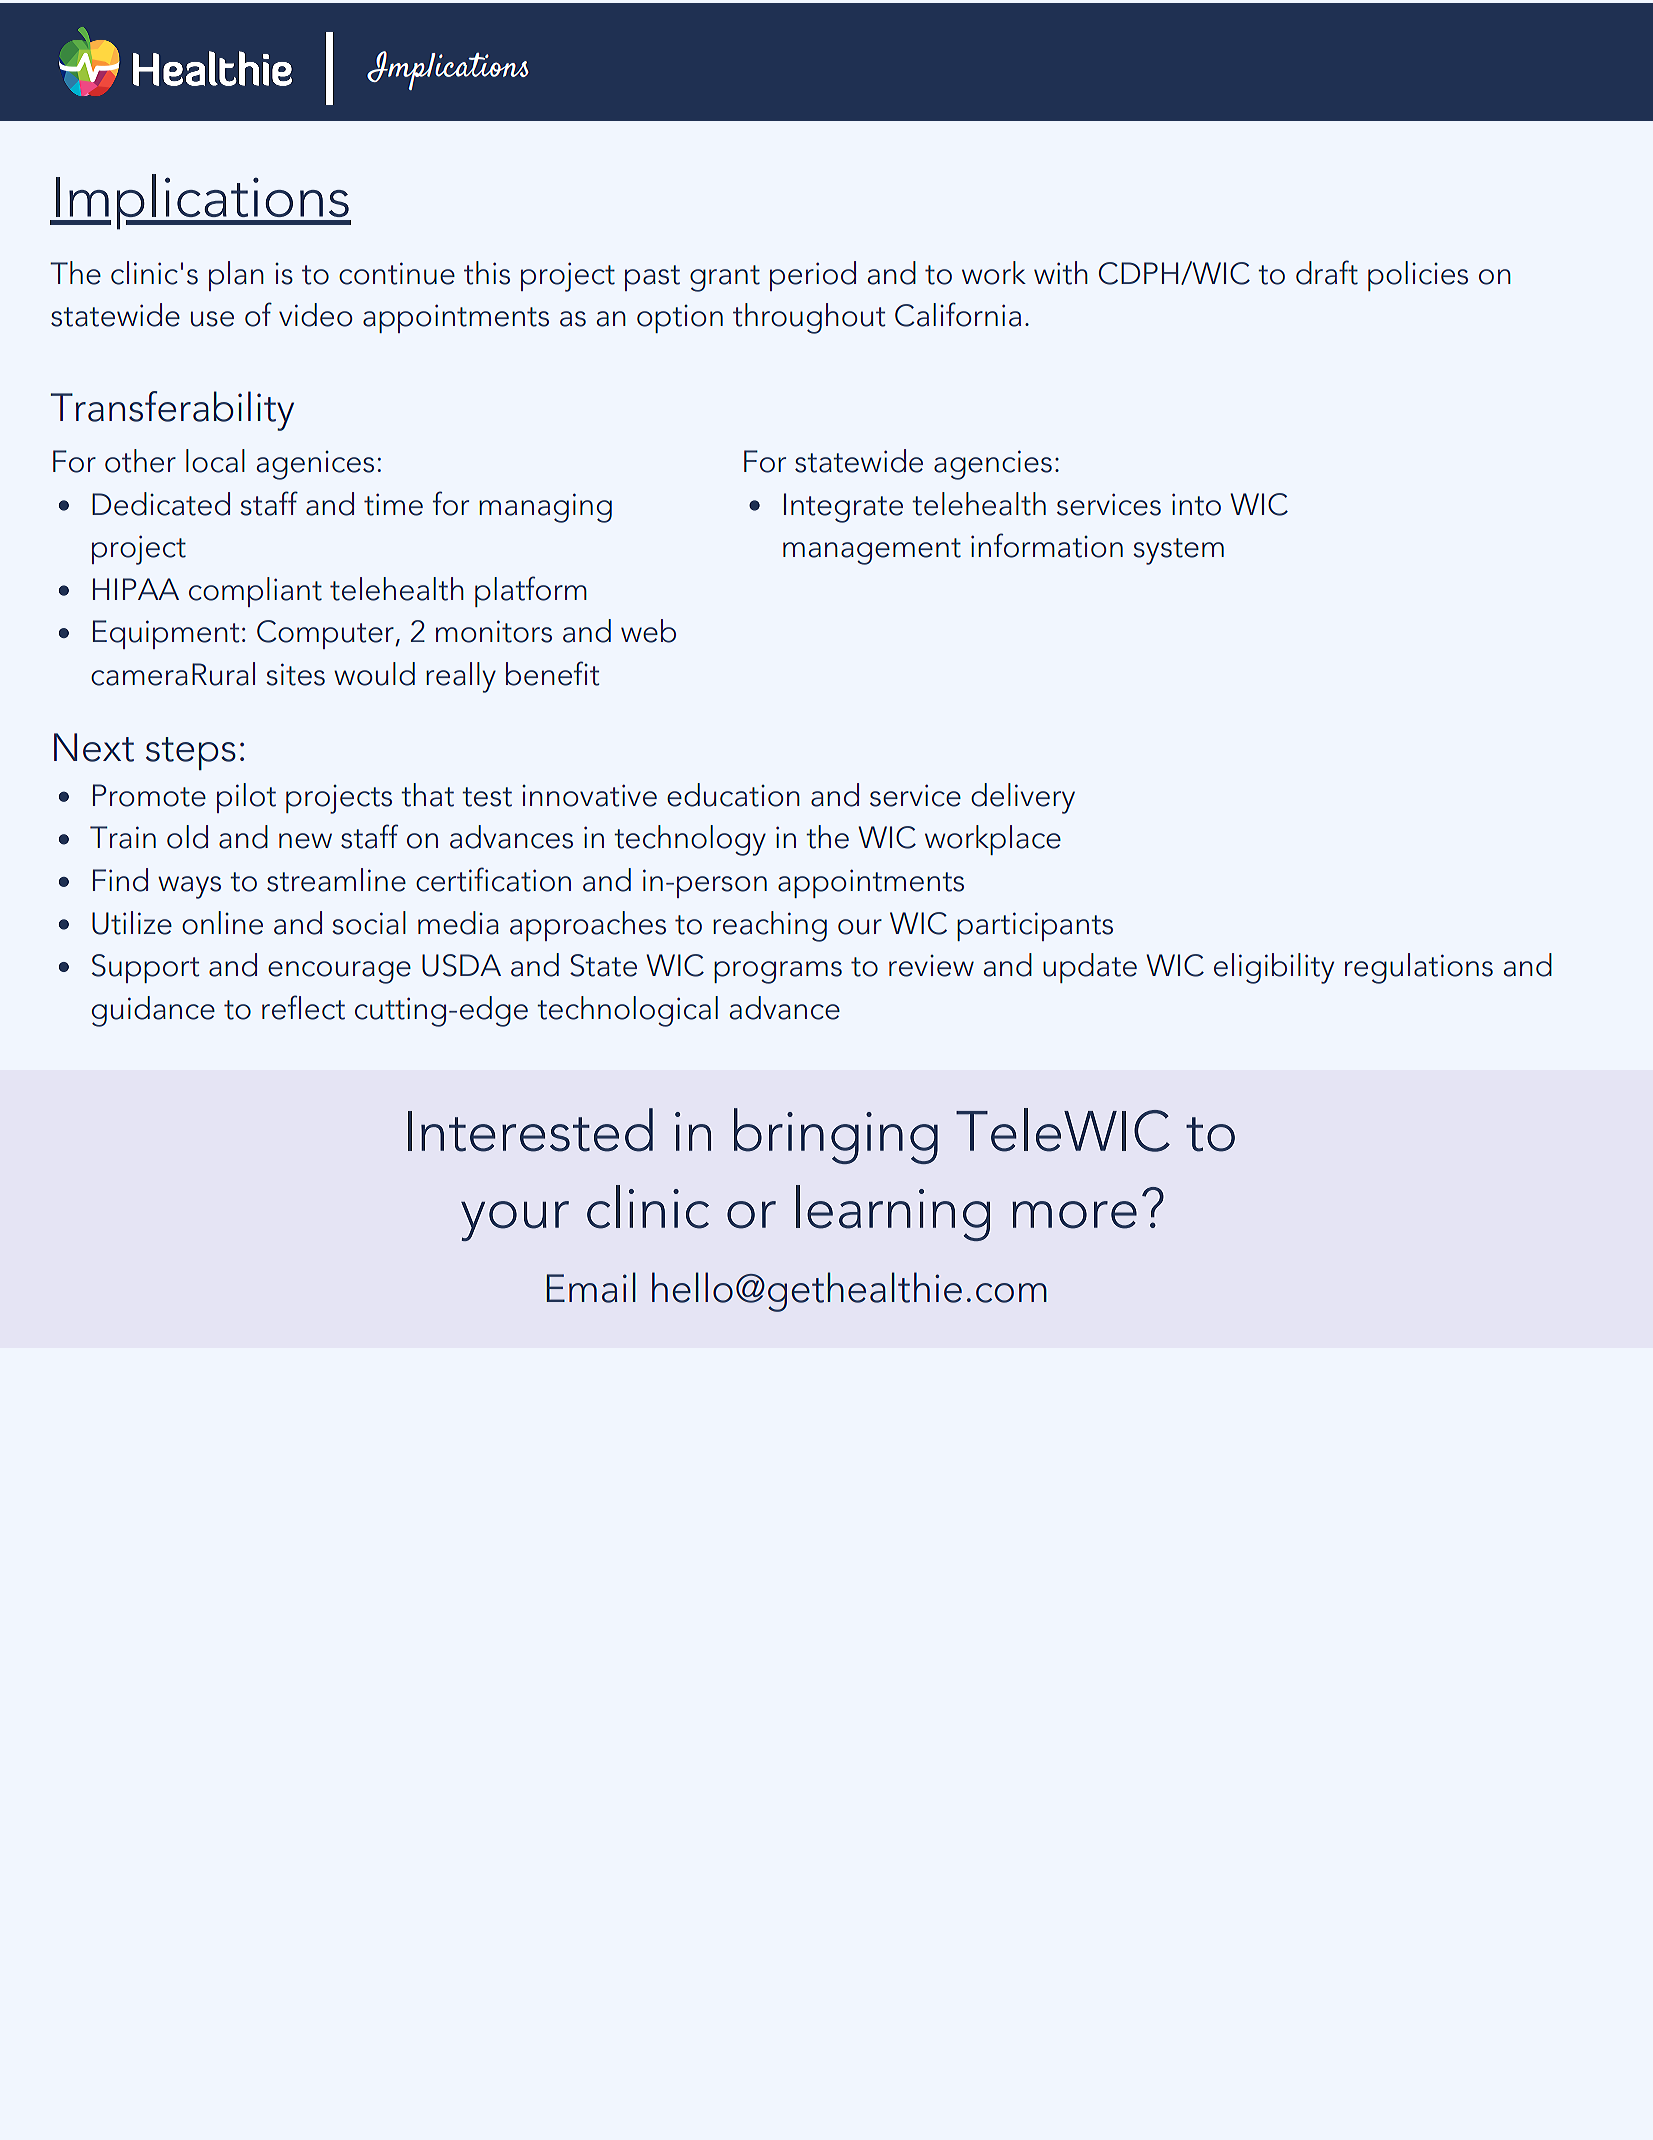  I want to click on web, so click(648, 631).
